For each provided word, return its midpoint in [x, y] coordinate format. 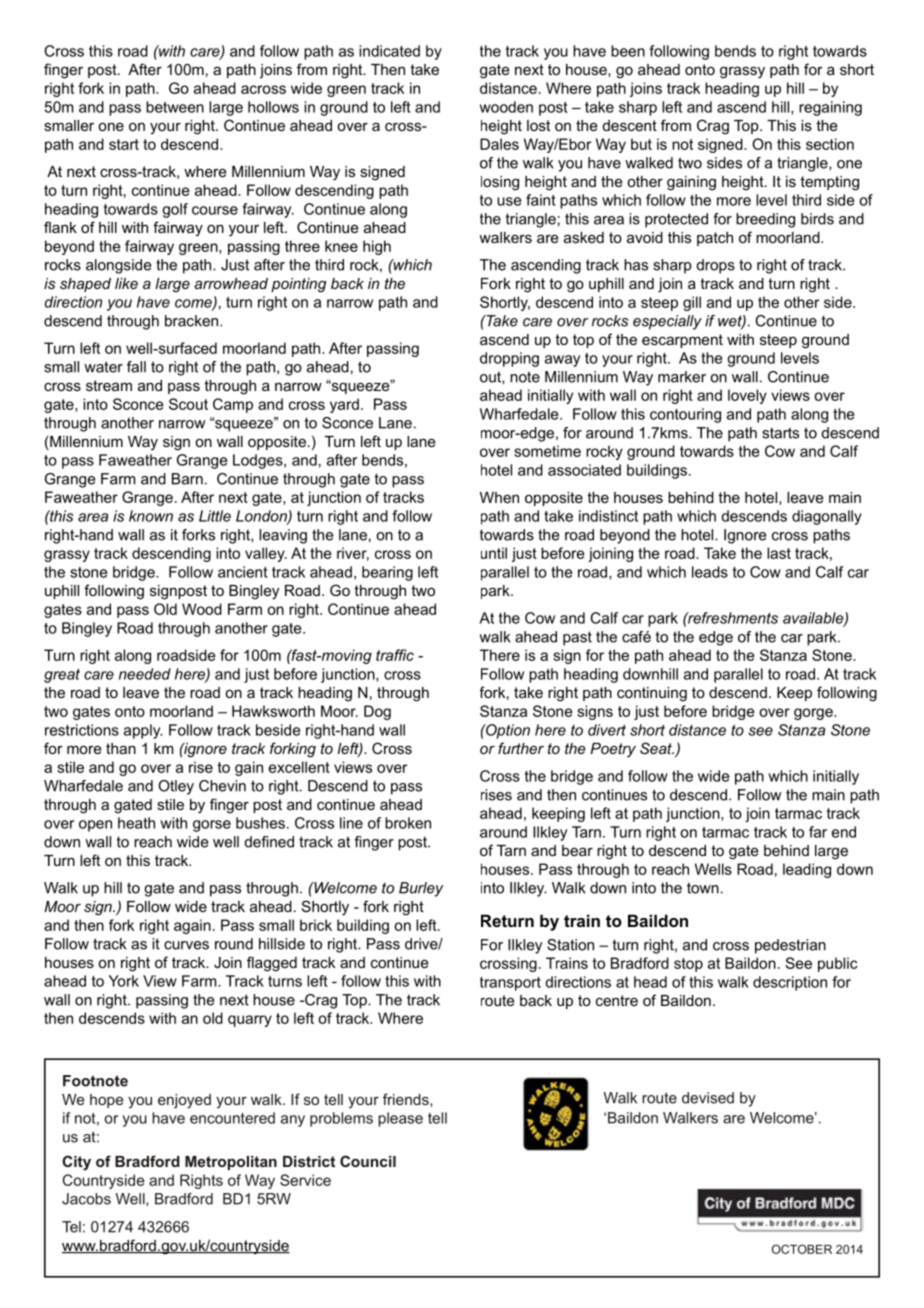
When [499, 497]
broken [408, 823]
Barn [187, 479]
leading [807, 870]
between [175, 107]
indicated [389, 51]
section [830, 144]
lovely [747, 396]
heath [136, 823]
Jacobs [86, 1199]
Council [368, 1161]
